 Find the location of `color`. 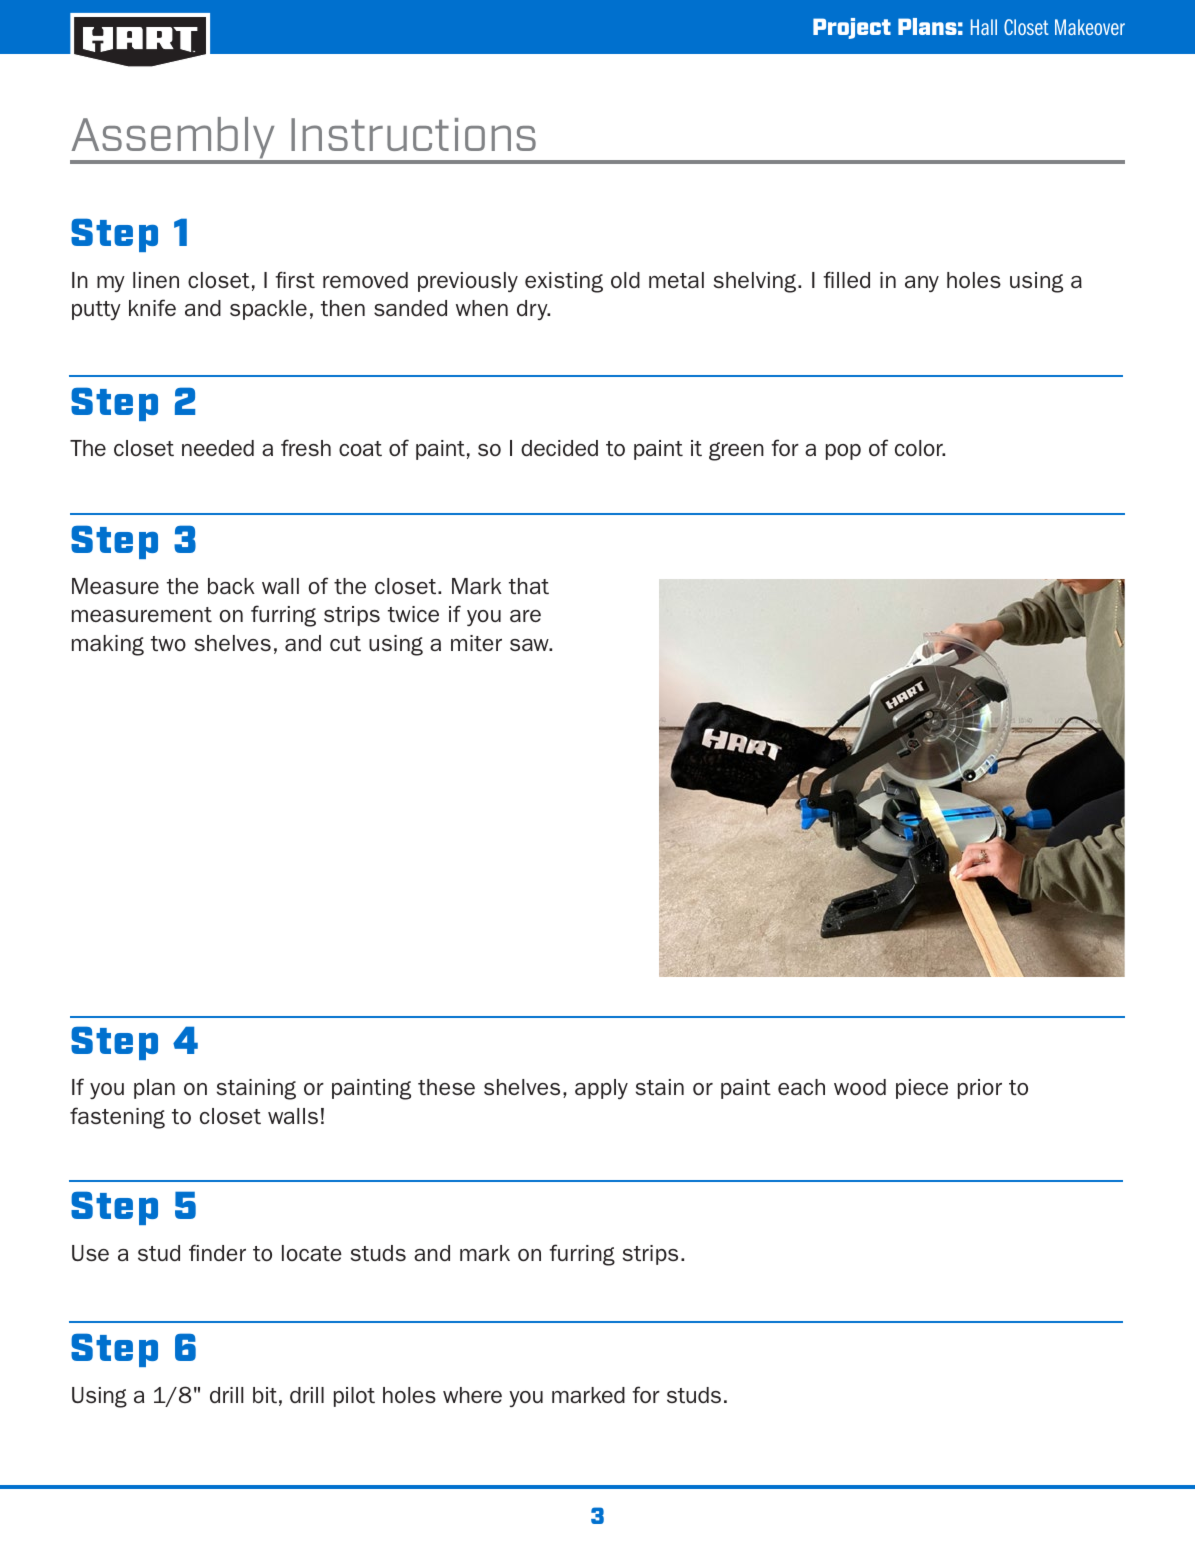

color is located at coordinates (920, 448).
